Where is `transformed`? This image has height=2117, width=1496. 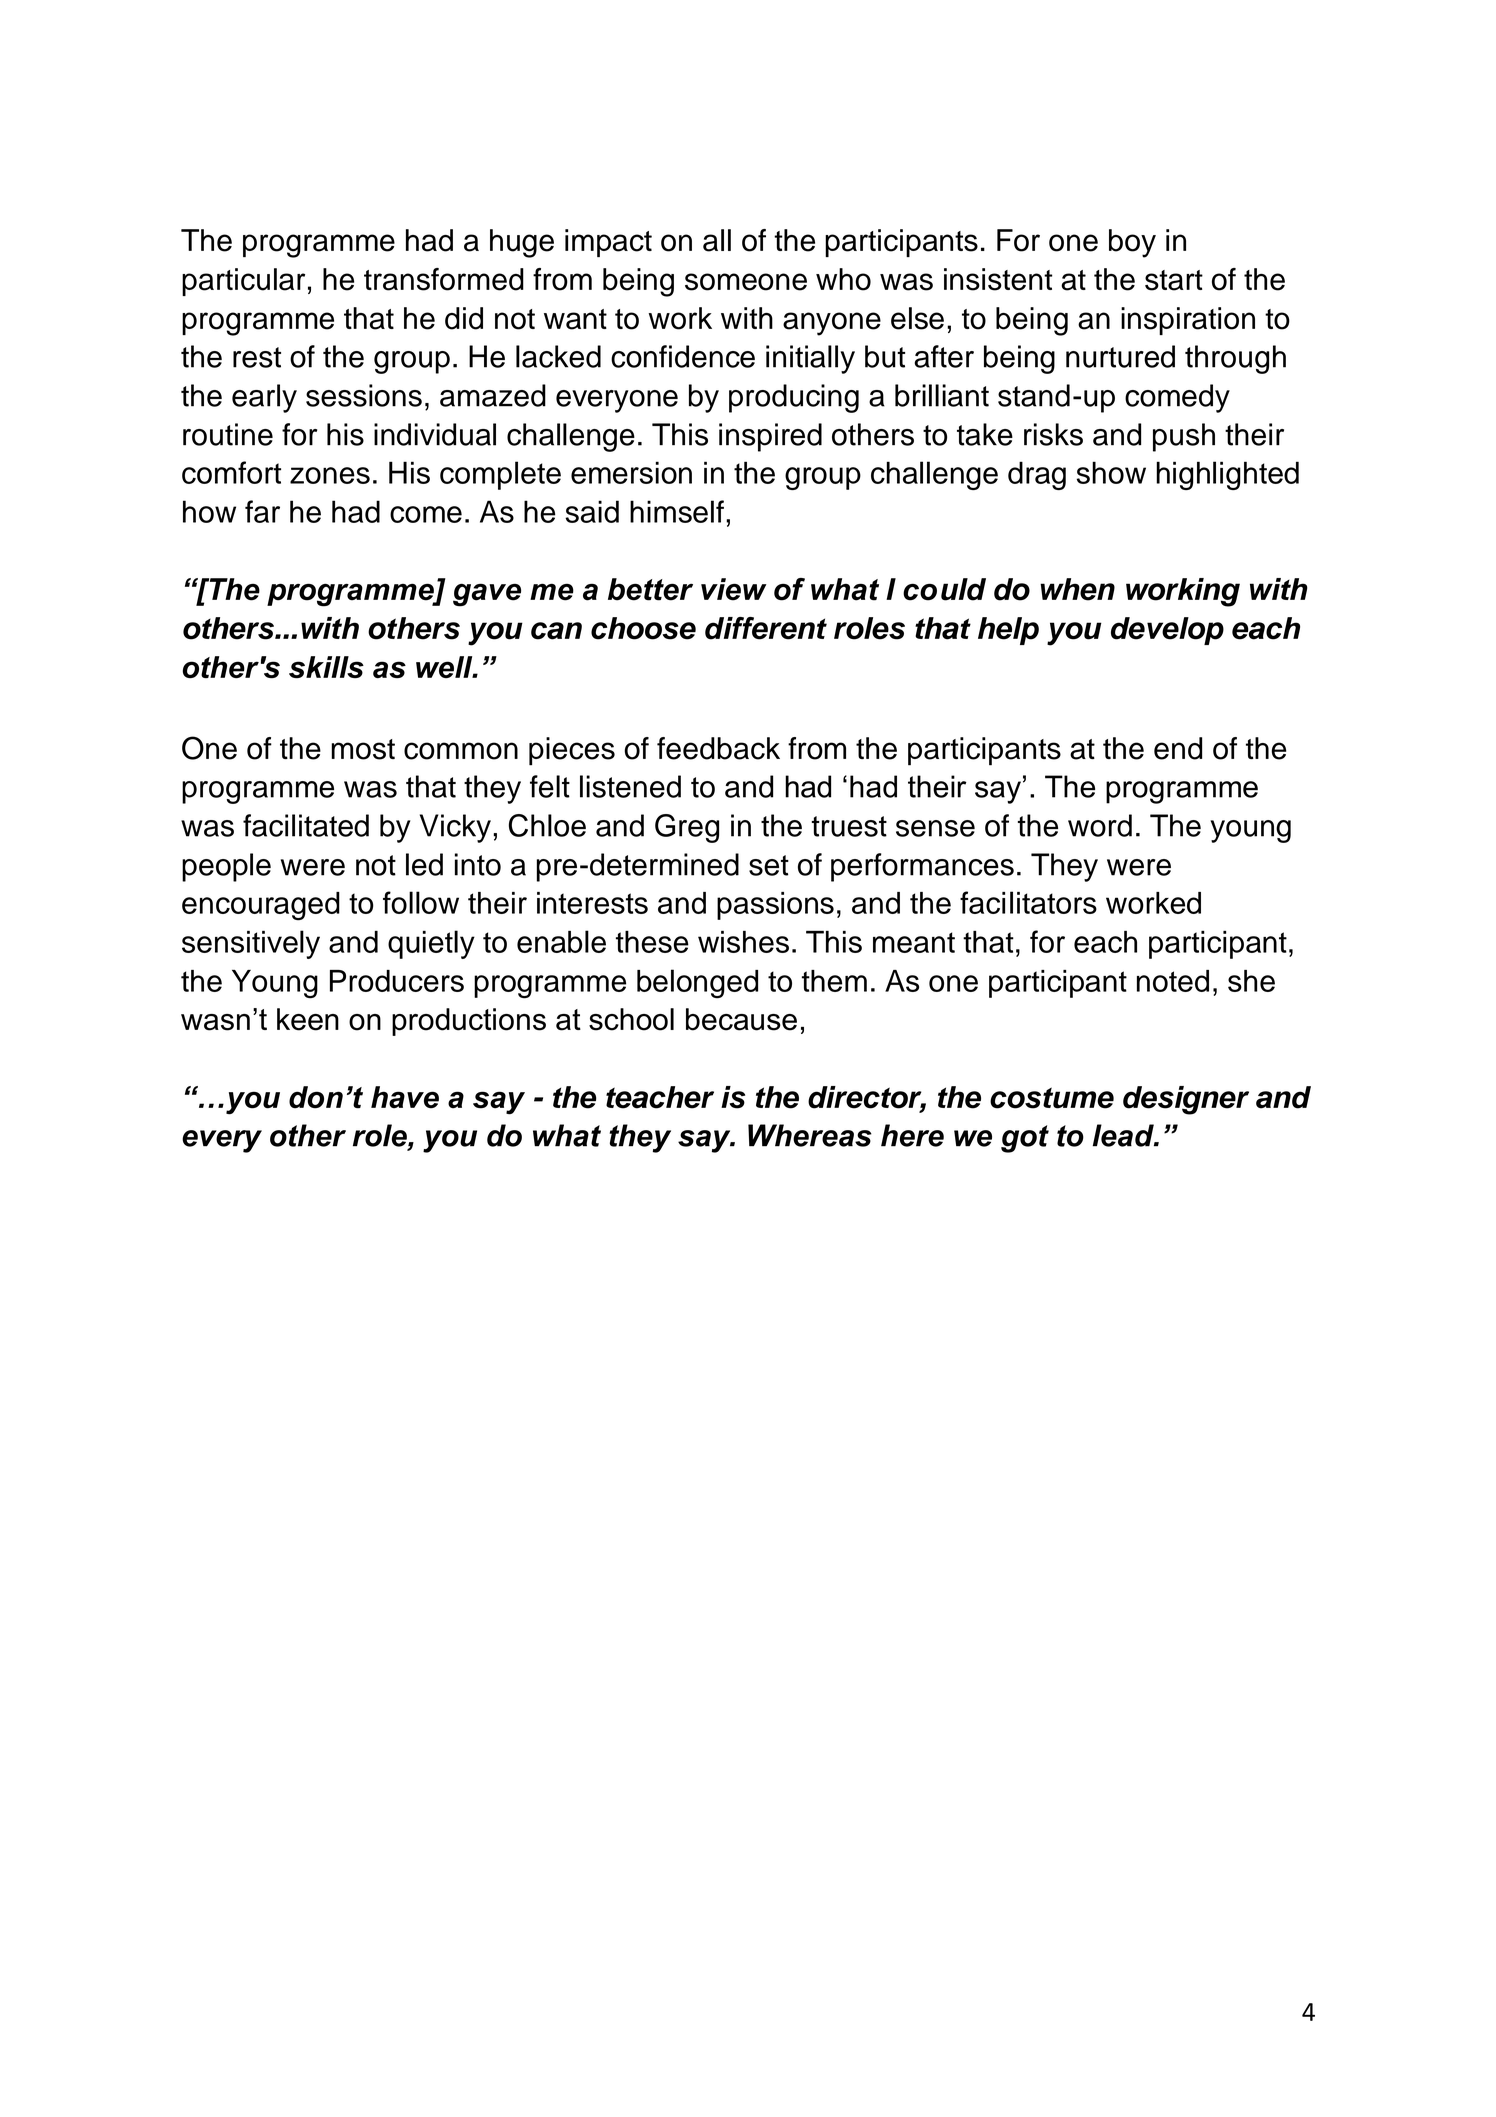 transformed is located at coordinates (444, 279).
